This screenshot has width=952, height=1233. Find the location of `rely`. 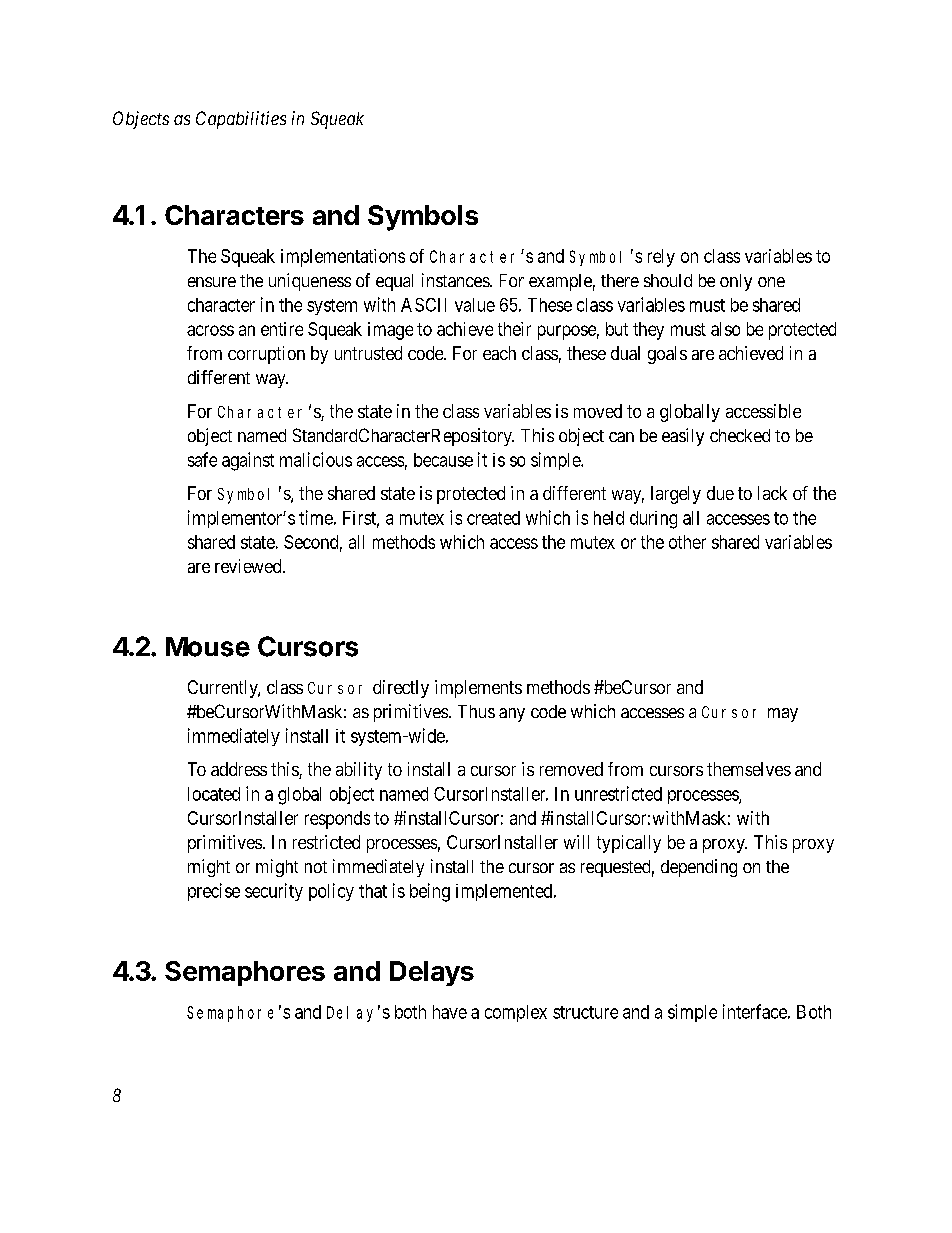

rely is located at coordinates (661, 258).
